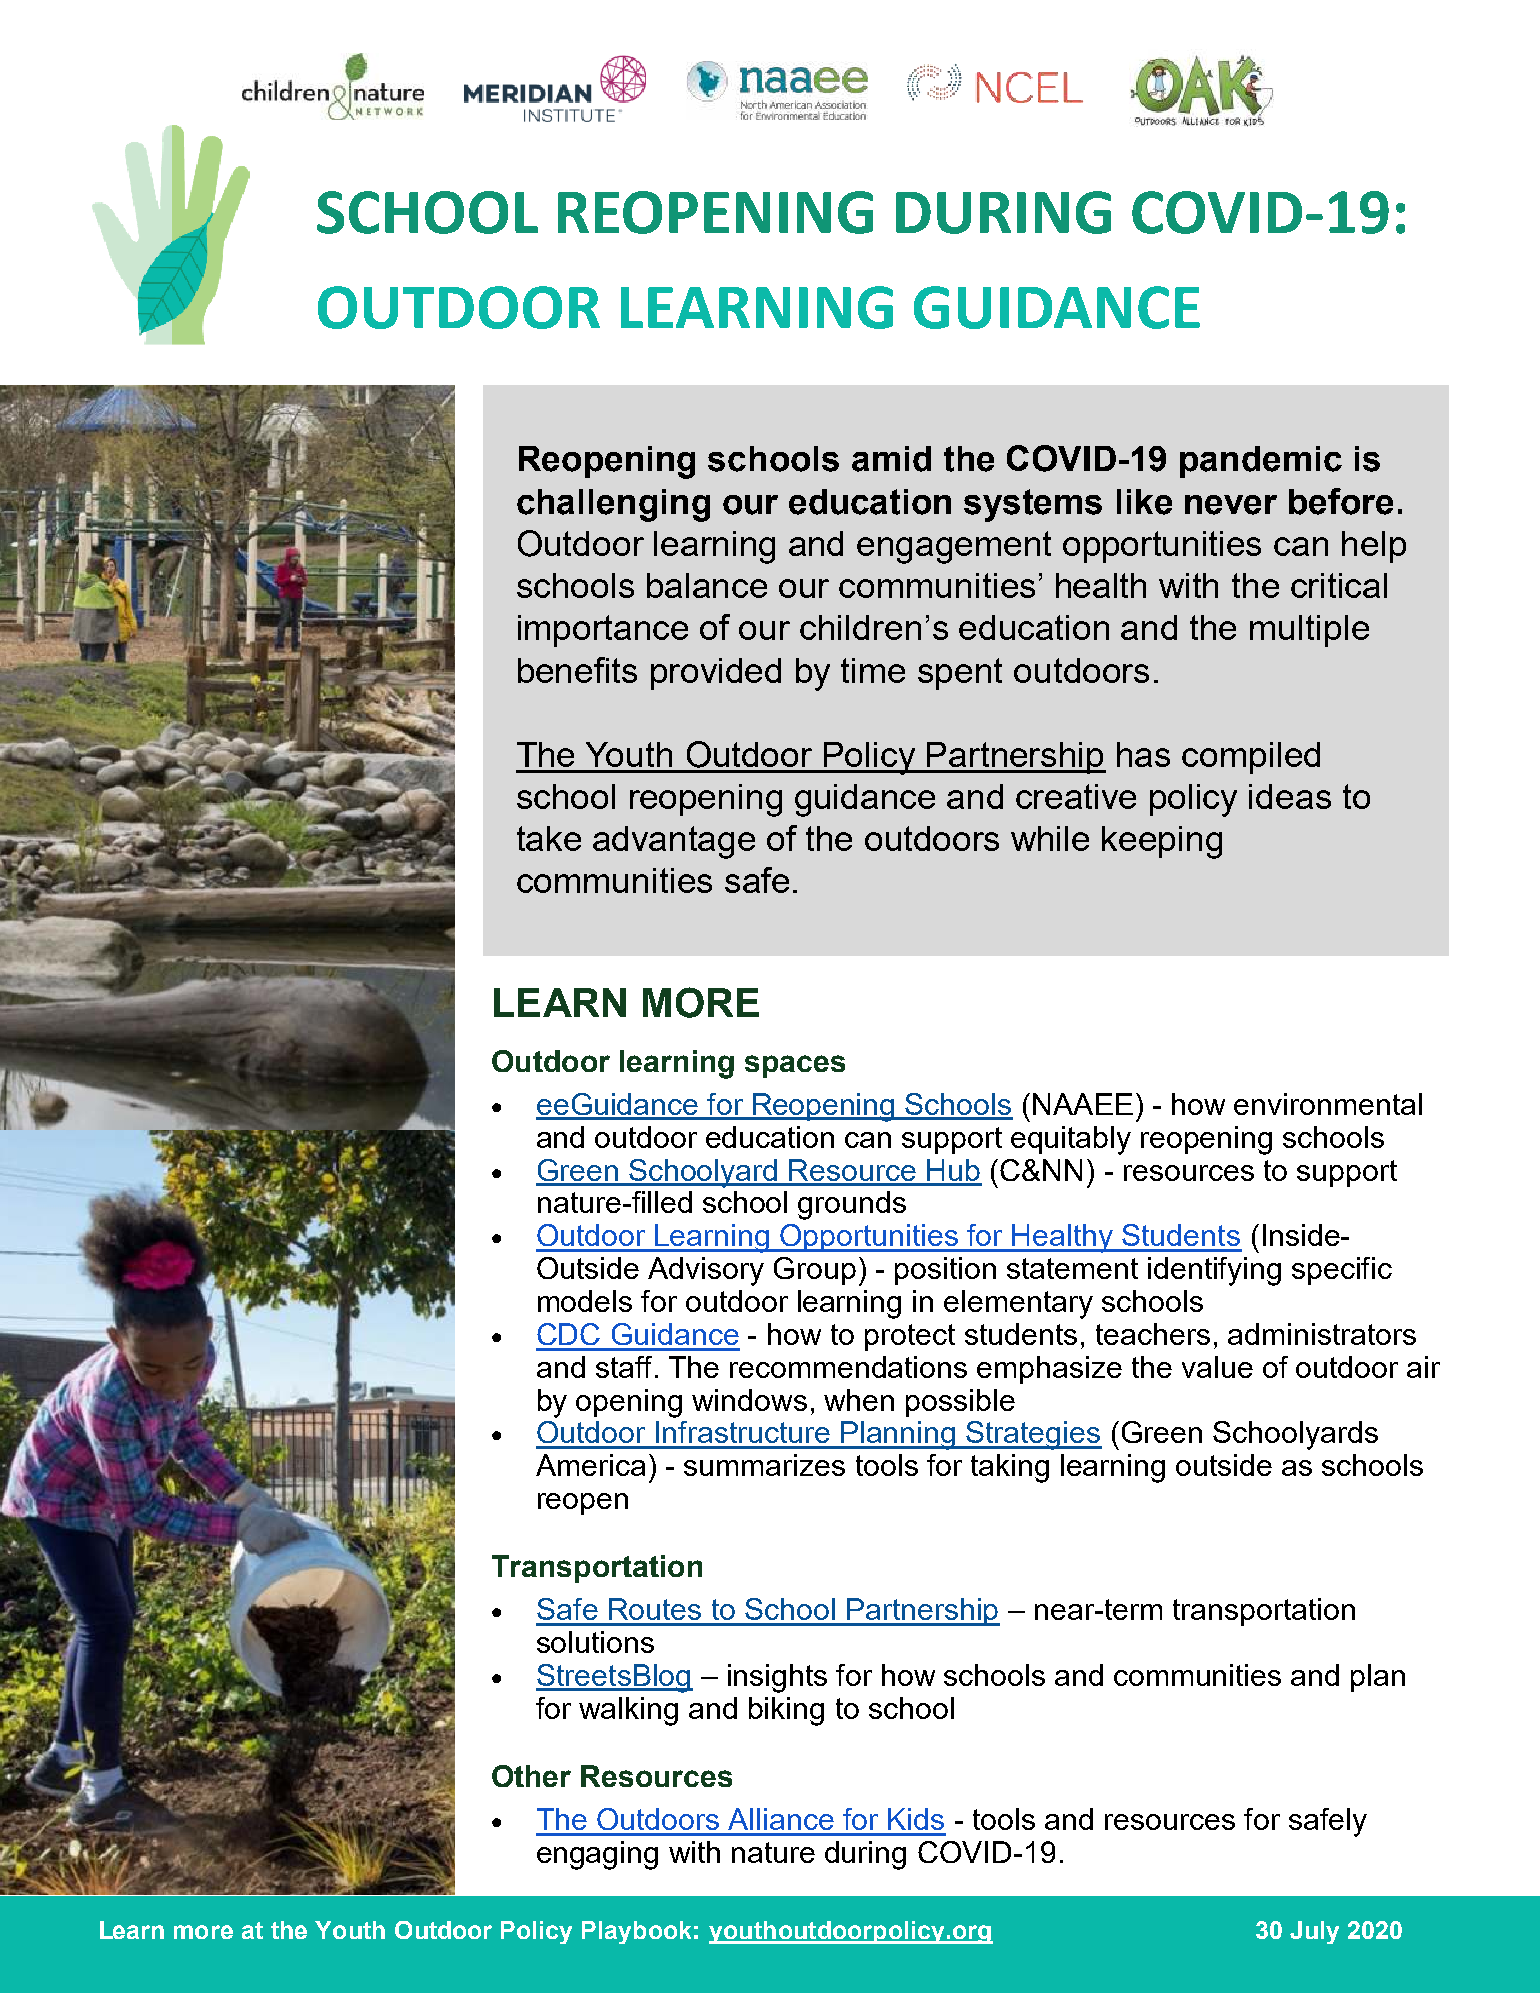 The height and width of the image is (1993, 1540). What do you see at coordinates (613, 505) in the image?
I see `challenging` at bounding box center [613, 505].
